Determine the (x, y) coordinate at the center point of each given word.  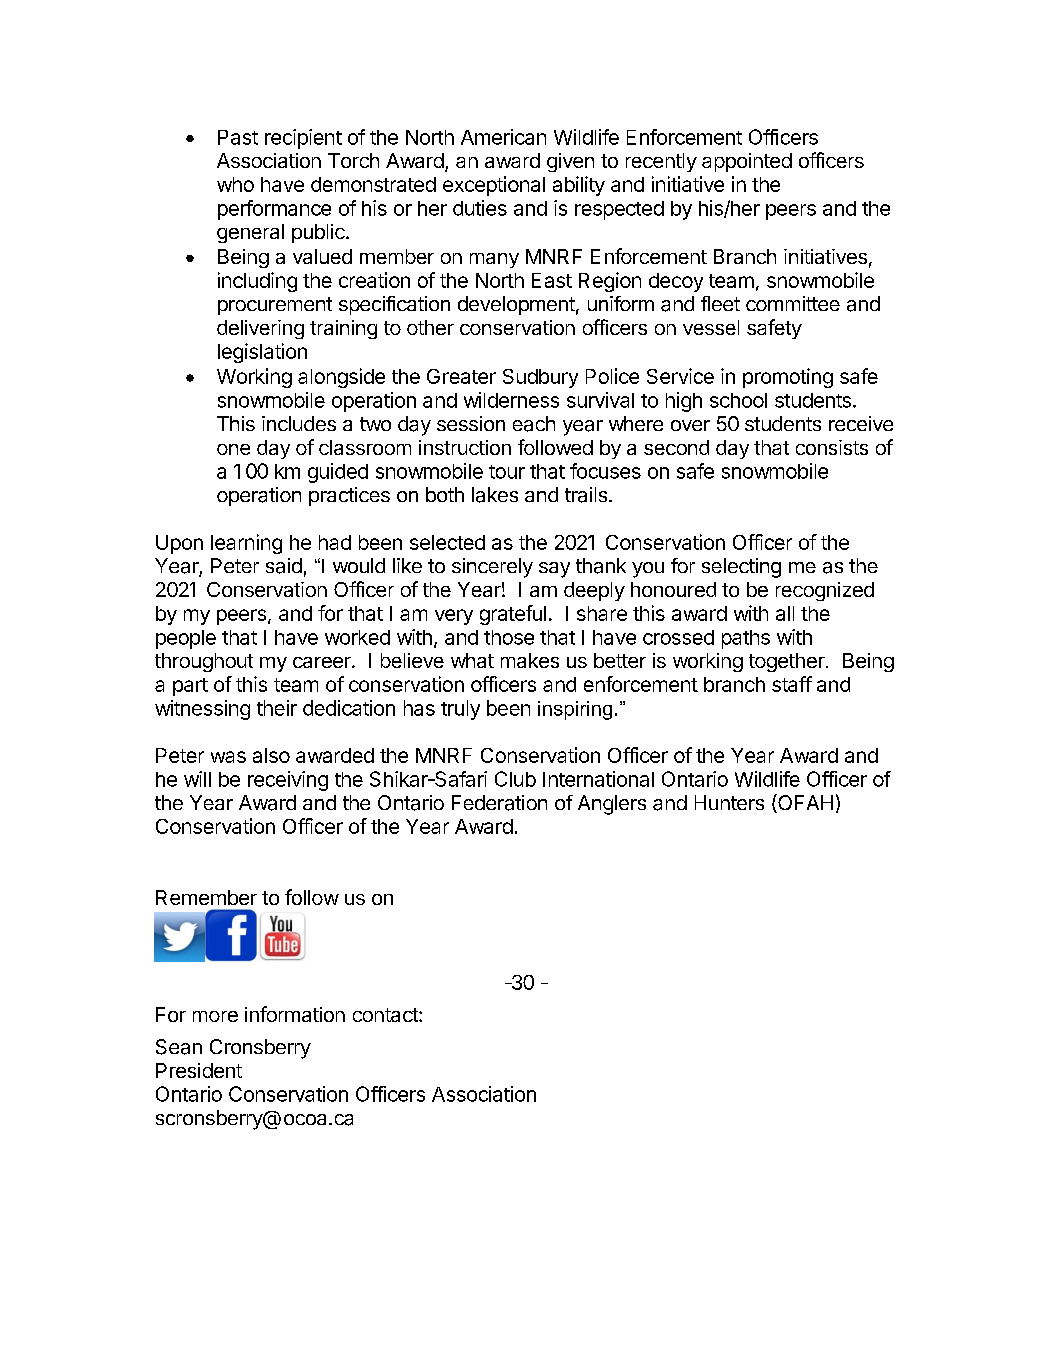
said (284, 566)
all (785, 613)
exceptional (494, 186)
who (235, 184)
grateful (513, 615)
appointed (747, 162)
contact (386, 1015)
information (295, 1014)
